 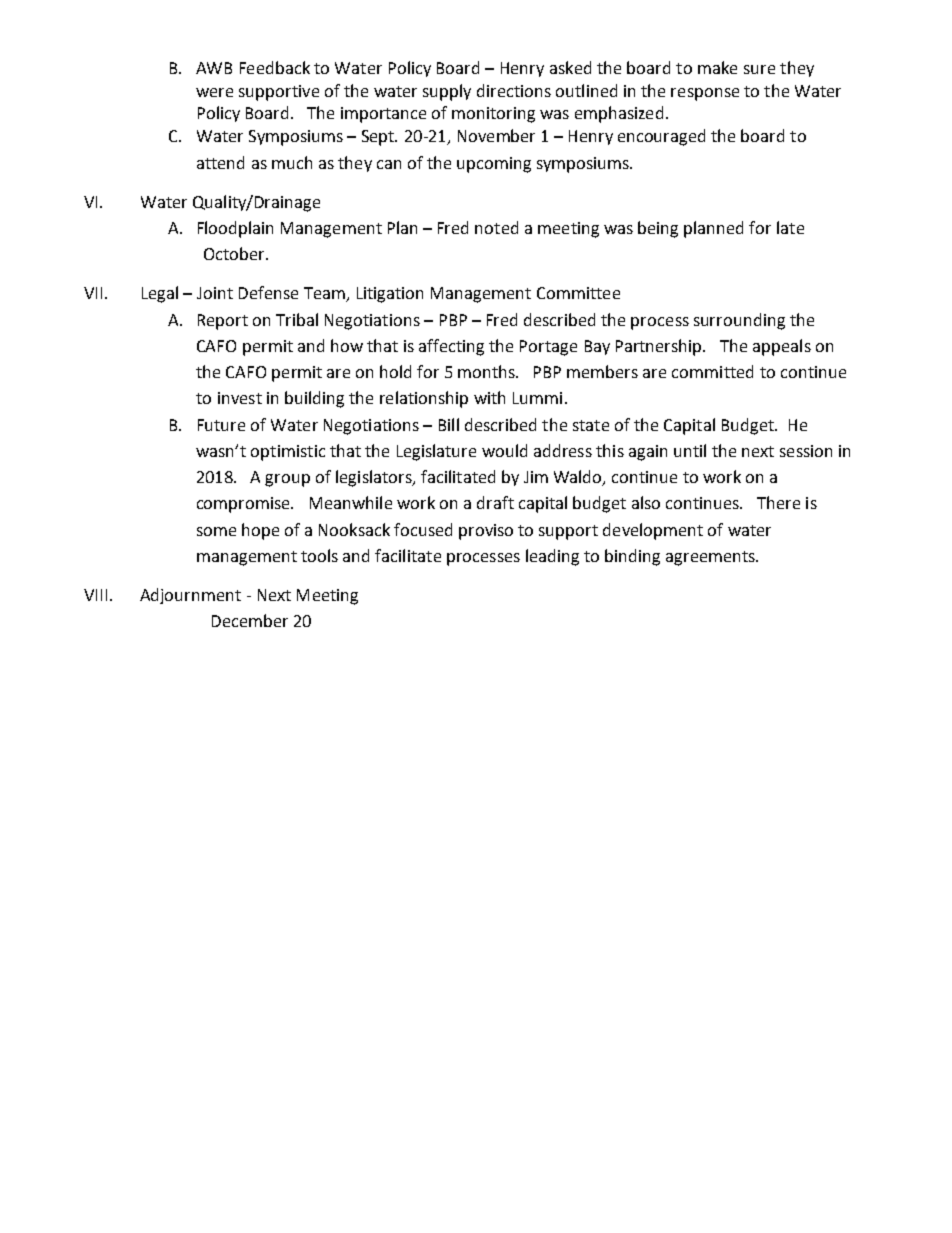 I want to click on Report, so click(x=223, y=322).
